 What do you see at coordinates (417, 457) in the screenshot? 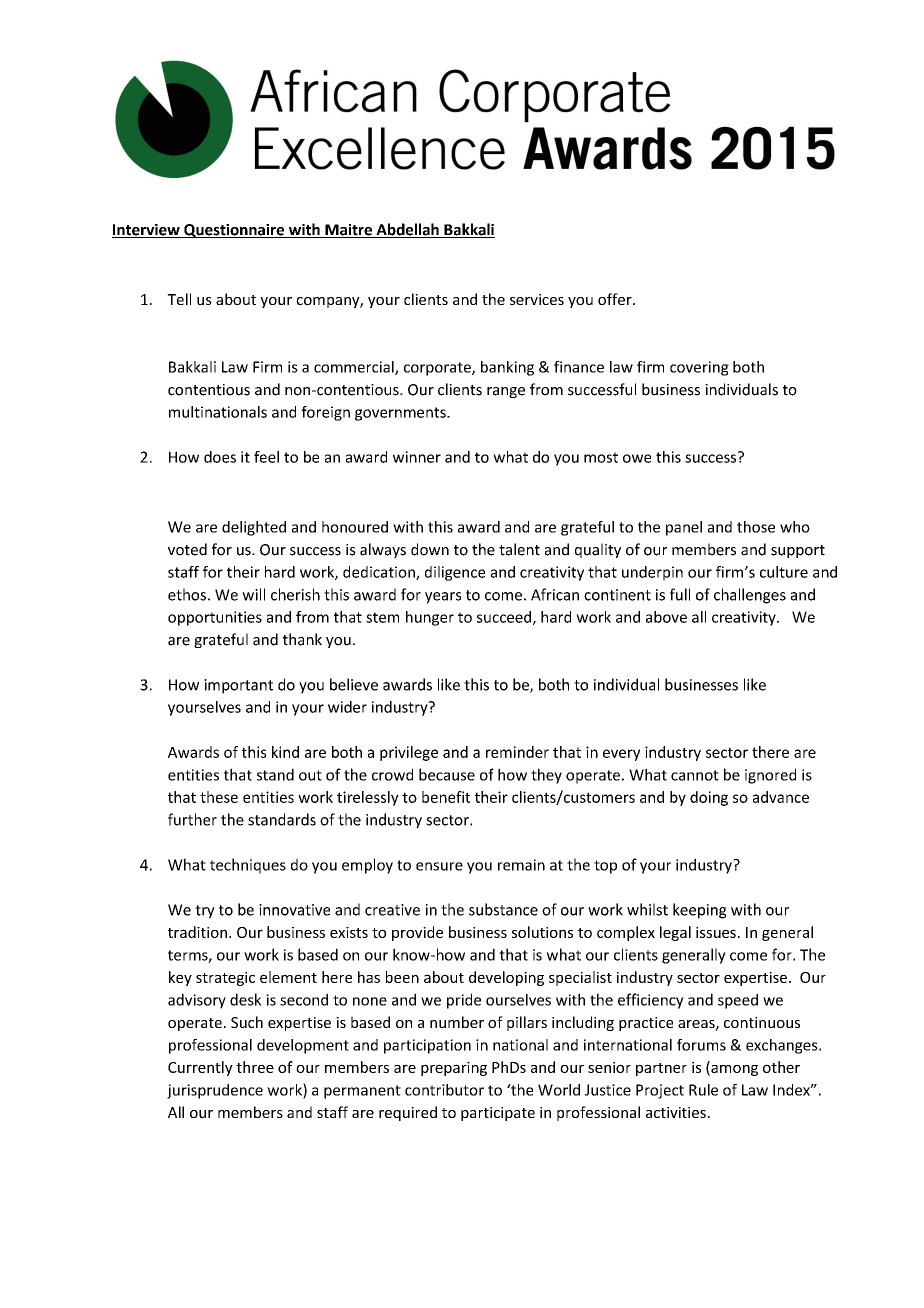
I see `winner` at bounding box center [417, 457].
